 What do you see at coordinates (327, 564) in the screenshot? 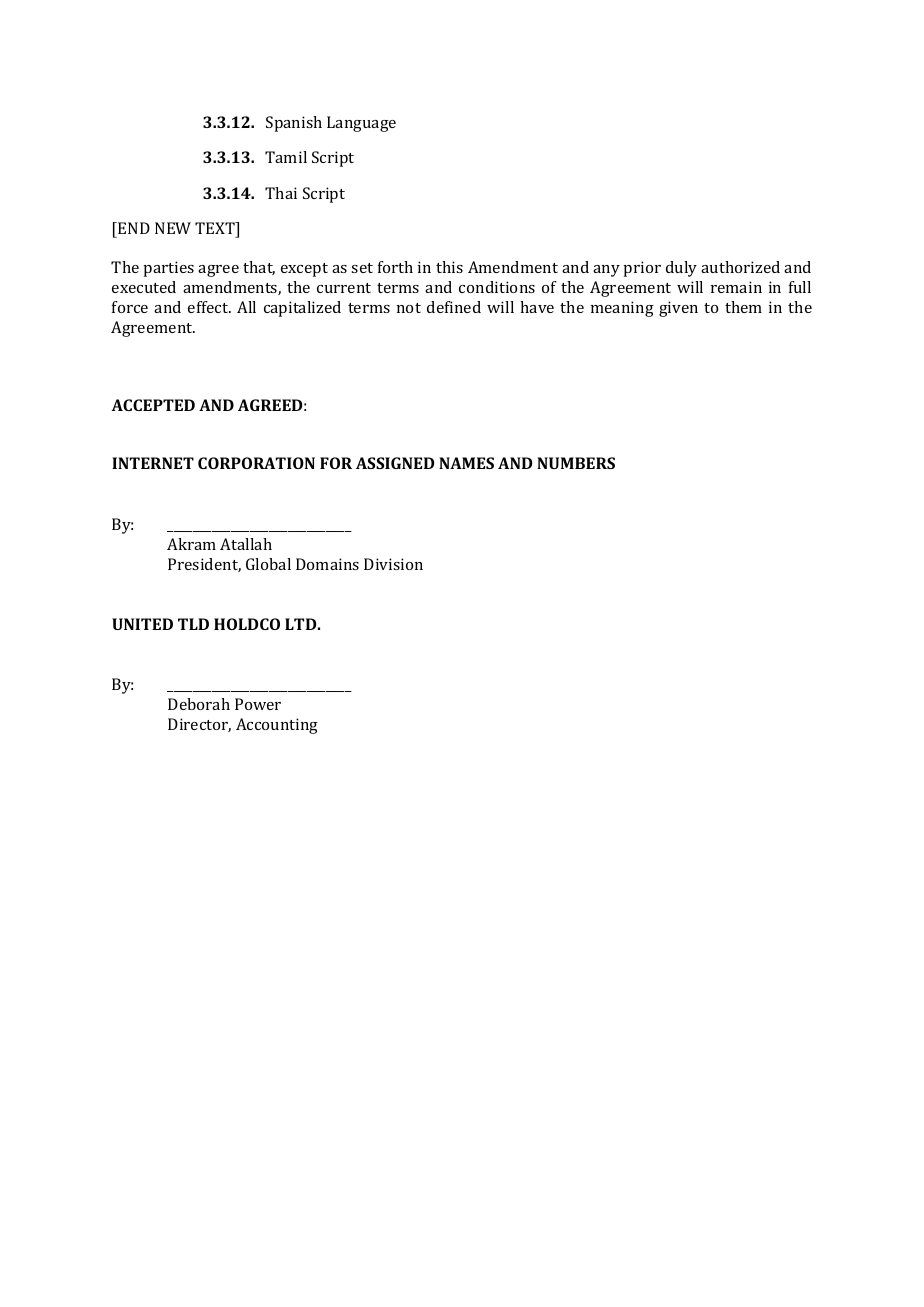
I see `Domains` at bounding box center [327, 564].
